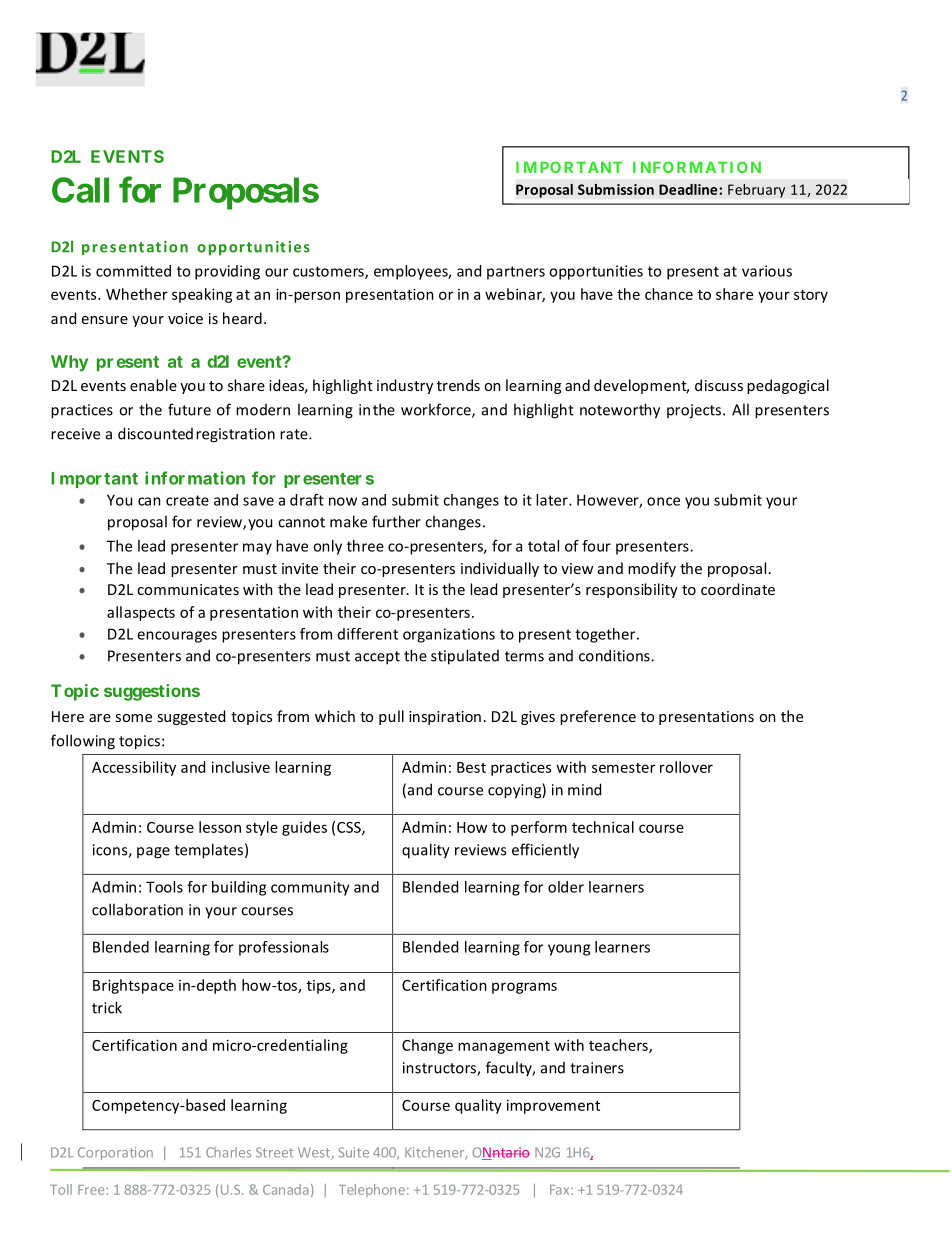 The width and height of the screenshot is (952, 1233). Describe the element at coordinates (133, 271) in the screenshot. I see `committed` at that location.
